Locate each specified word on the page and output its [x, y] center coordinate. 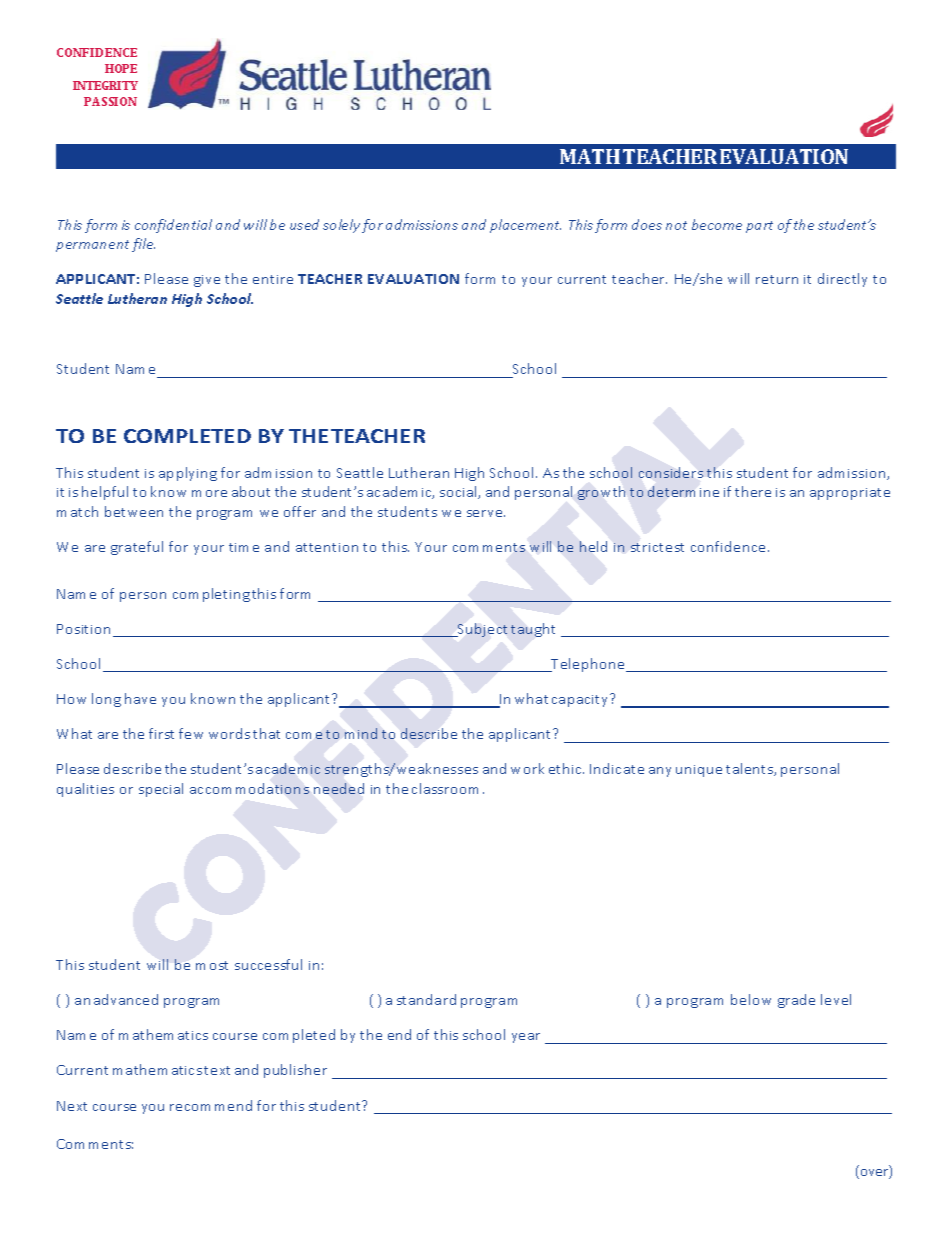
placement [525, 226]
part [759, 227]
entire [273, 279]
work [527, 768]
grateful [137, 548]
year [526, 1038]
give [207, 281]
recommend [211, 1105]
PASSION [110, 101]
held [593, 546]
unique [699, 771]
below [751, 999]
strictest [657, 547]
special [161, 790]
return [777, 279]
